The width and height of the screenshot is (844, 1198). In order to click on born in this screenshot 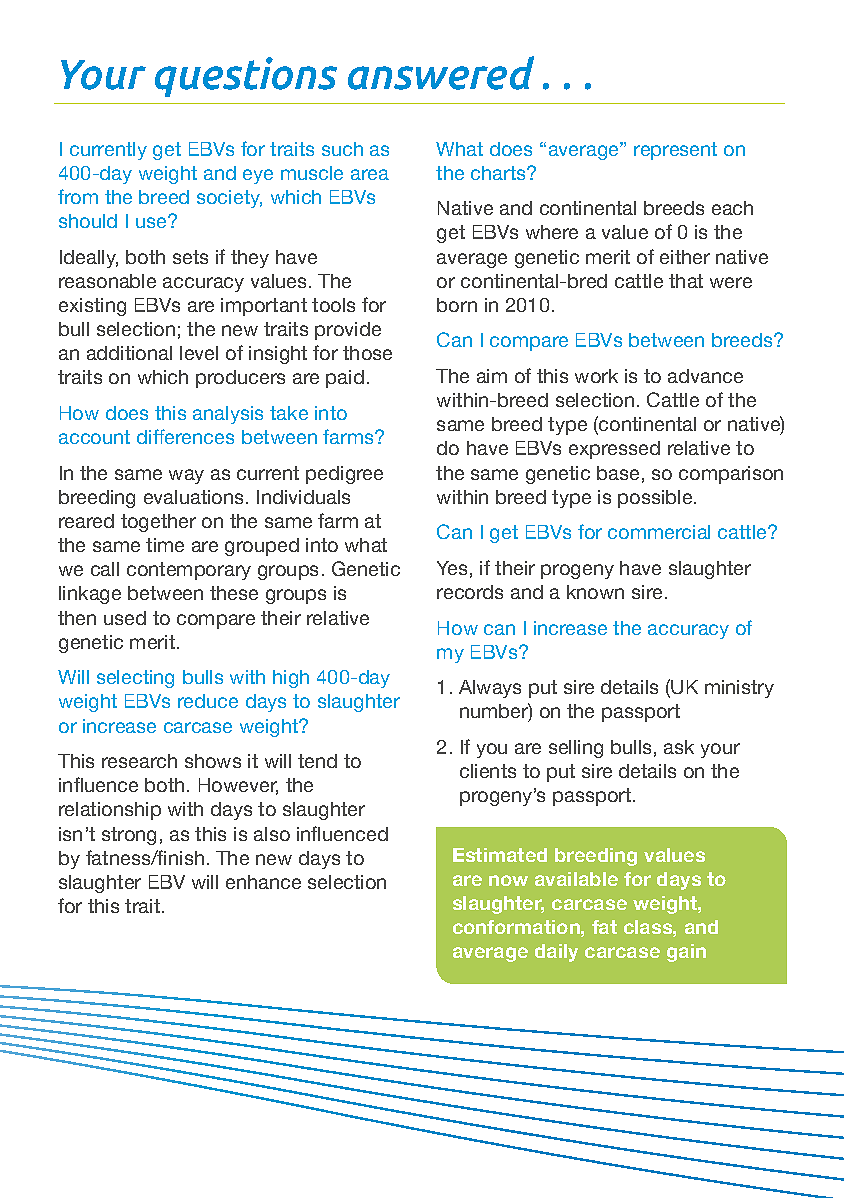, I will do `click(457, 305)`.
